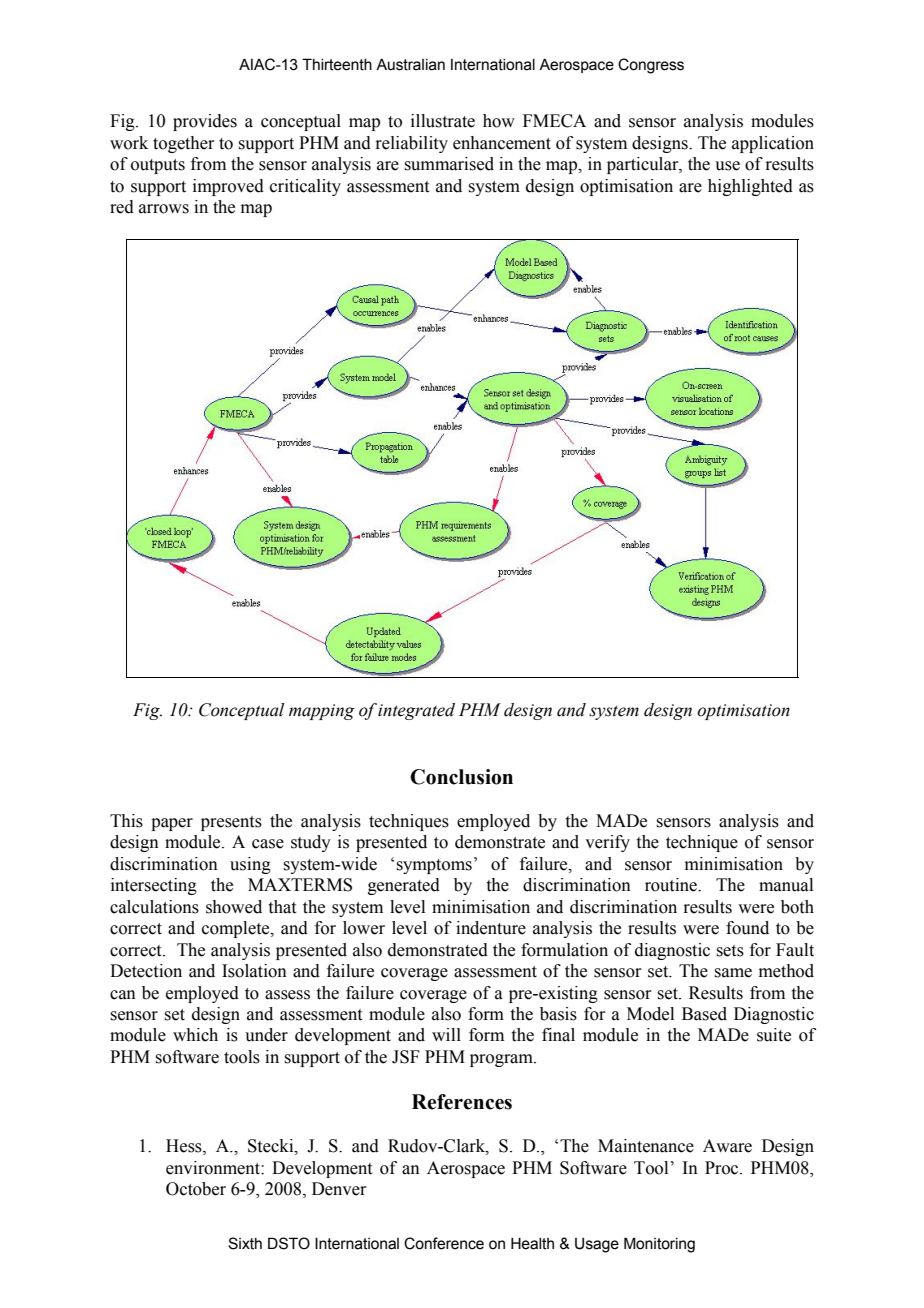 The image size is (924, 1308). Describe the element at coordinates (322, 712) in the screenshot. I see `mapping` at that location.
